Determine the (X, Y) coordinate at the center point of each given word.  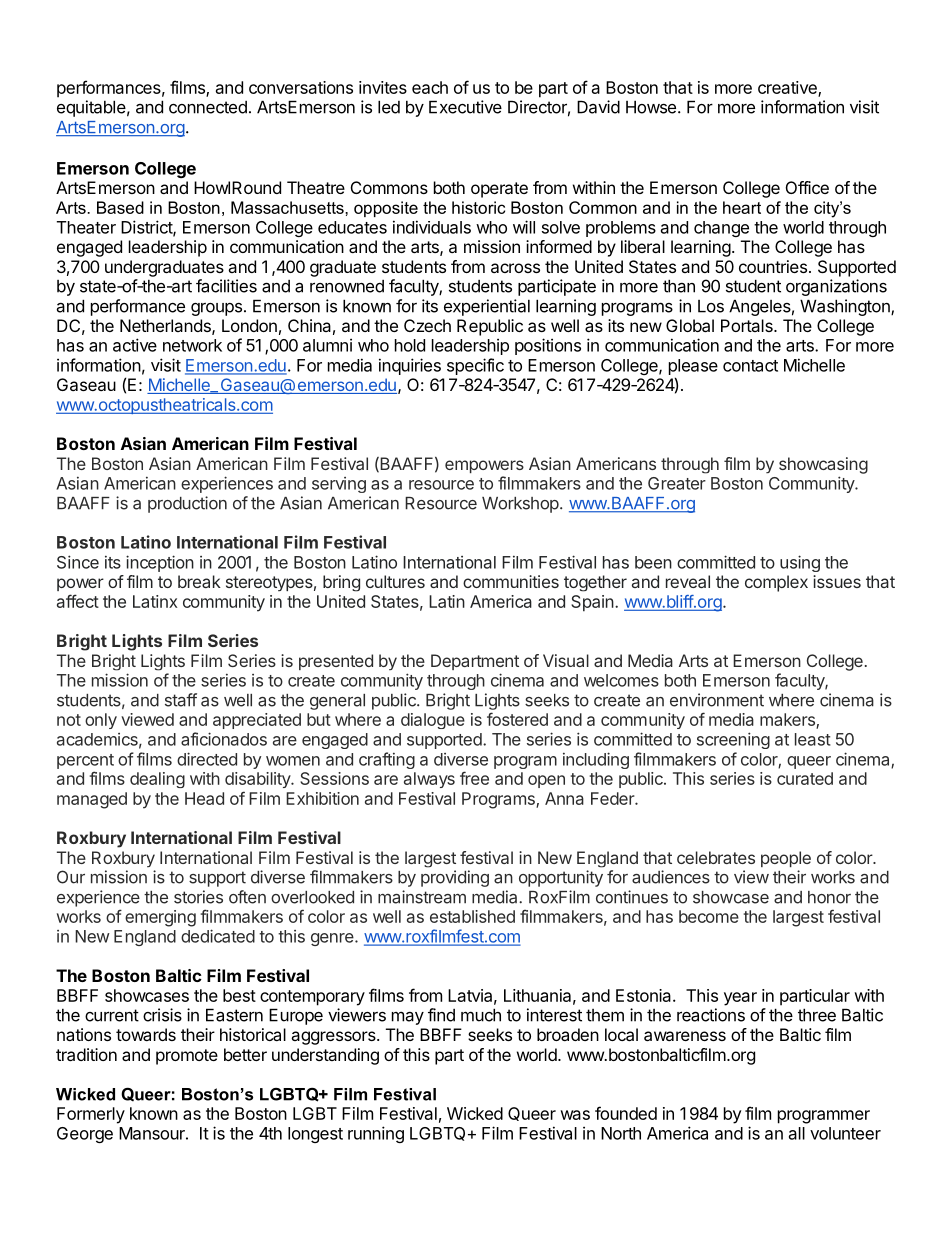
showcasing (823, 465)
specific (475, 366)
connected (208, 107)
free (474, 778)
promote (187, 1057)
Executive (465, 107)
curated (805, 778)
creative (788, 89)
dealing (157, 780)
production (187, 504)
